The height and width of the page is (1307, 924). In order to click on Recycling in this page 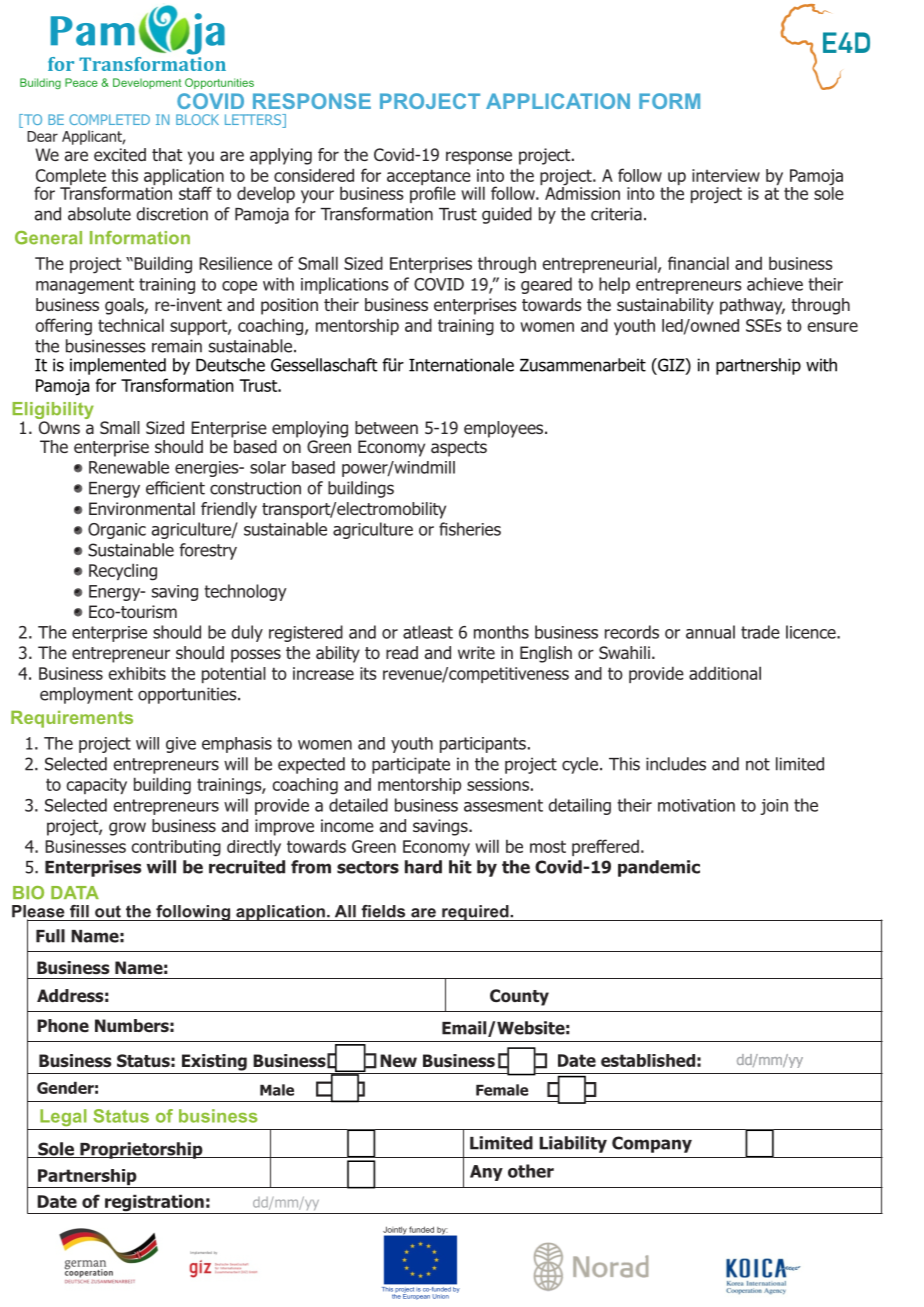, I will do `click(123, 572)`.
